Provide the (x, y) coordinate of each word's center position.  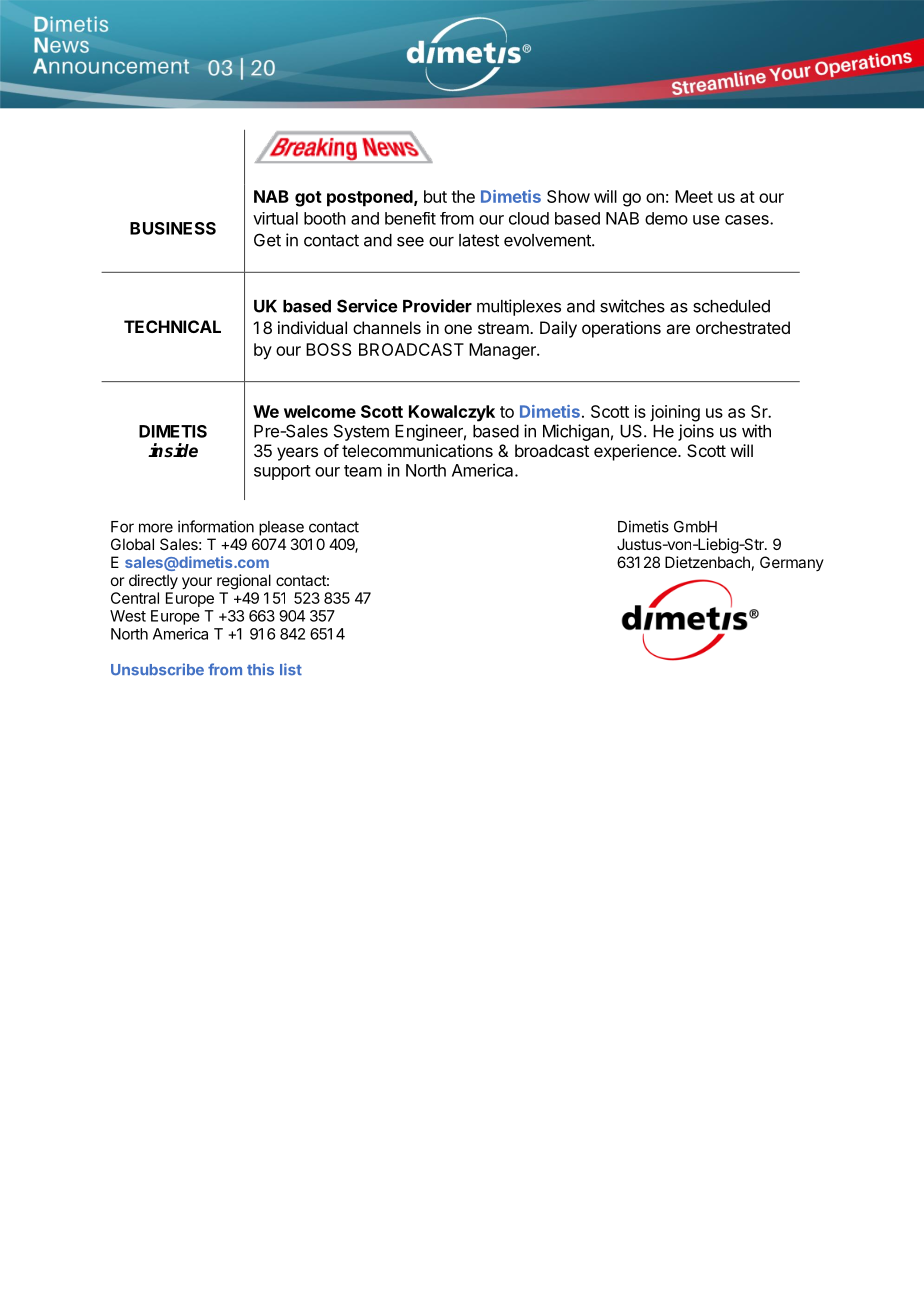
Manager (503, 351)
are (678, 329)
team (363, 471)
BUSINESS (173, 228)
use (706, 220)
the (463, 196)
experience (636, 452)
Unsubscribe (157, 669)
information (216, 526)
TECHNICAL (172, 326)
